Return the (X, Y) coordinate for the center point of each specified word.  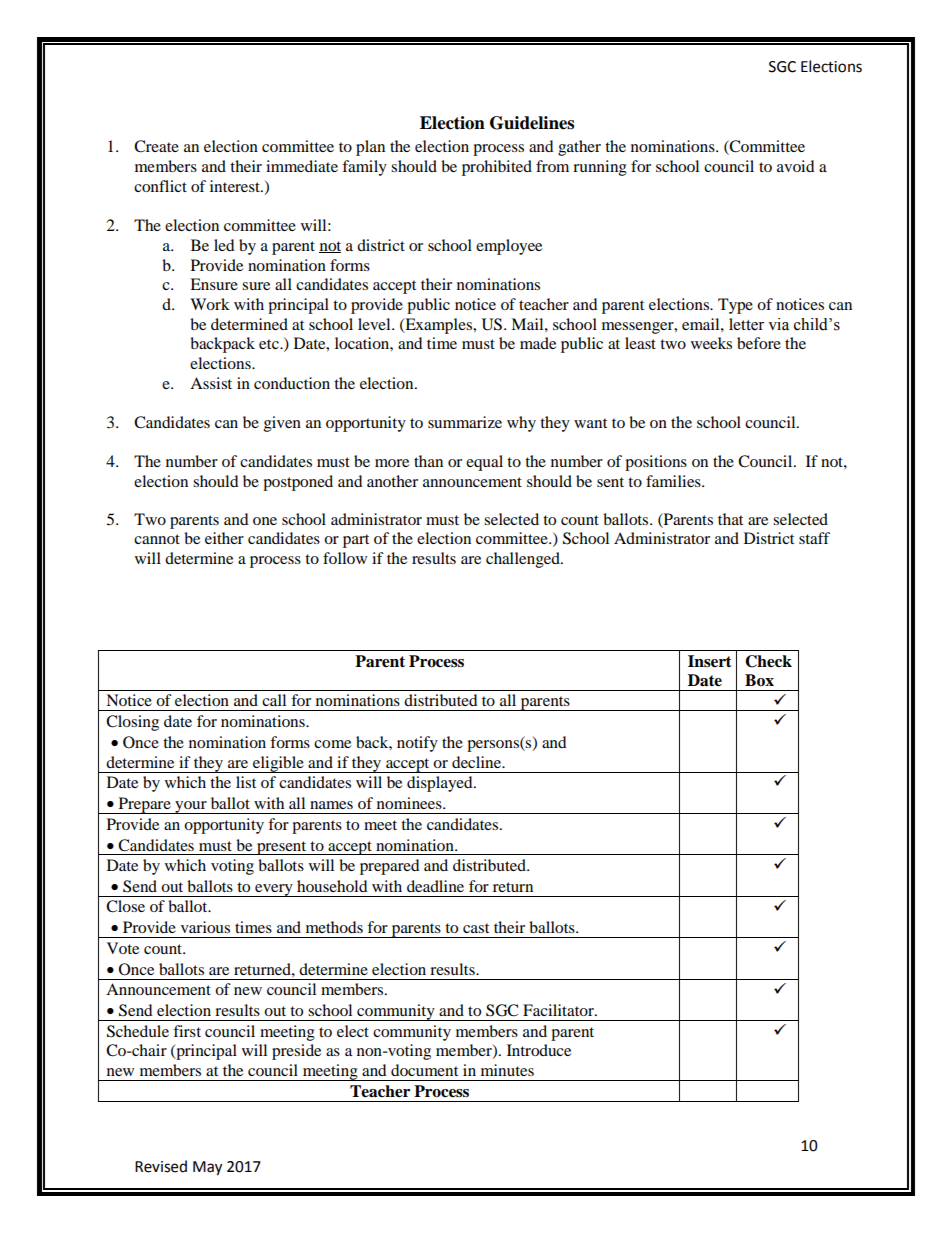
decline (478, 762)
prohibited (497, 168)
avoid (796, 166)
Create (156, 146)
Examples (438, 326)
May (207, 1168)
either (224, 538)
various (205, 927)
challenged (524, 560)
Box (759, 680)
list (246, 782)
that (730, 519)
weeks (711, 343)
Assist (211, 383)
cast (476, 928)
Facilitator (559, 1010)
